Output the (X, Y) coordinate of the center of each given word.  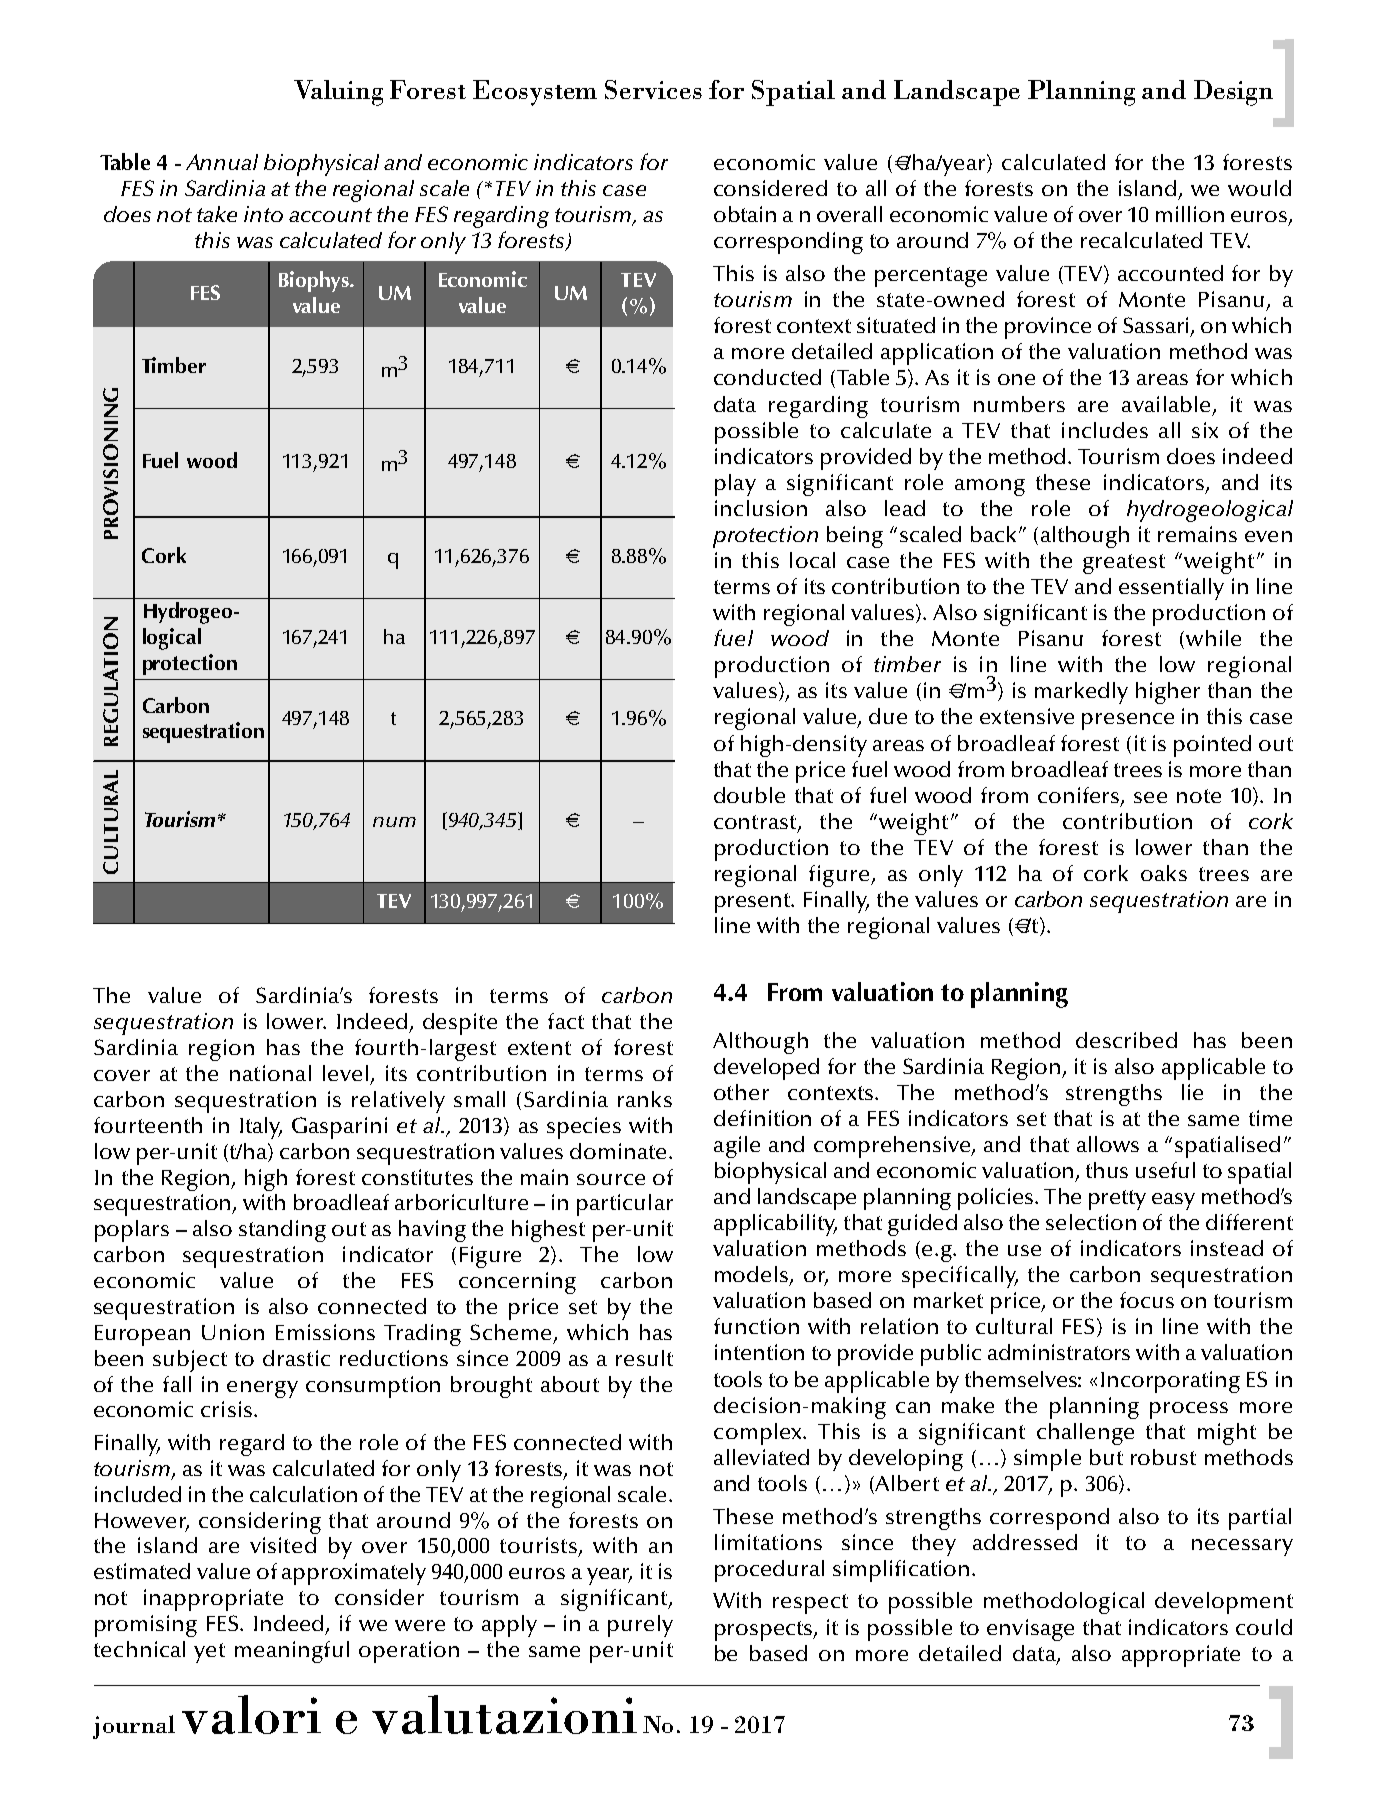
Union (233, 1332)
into (263, 214)
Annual (222, 162)
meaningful (292, 1652)
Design (1233, 93)
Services (653, 89)
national (270, 1073)
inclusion (761, 508)
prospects (765, 1631)
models (753, 1275)
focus (1147, 1300)
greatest (1124, 564)
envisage (1030, 1630)
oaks (1164, 873)
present (754, 903)
